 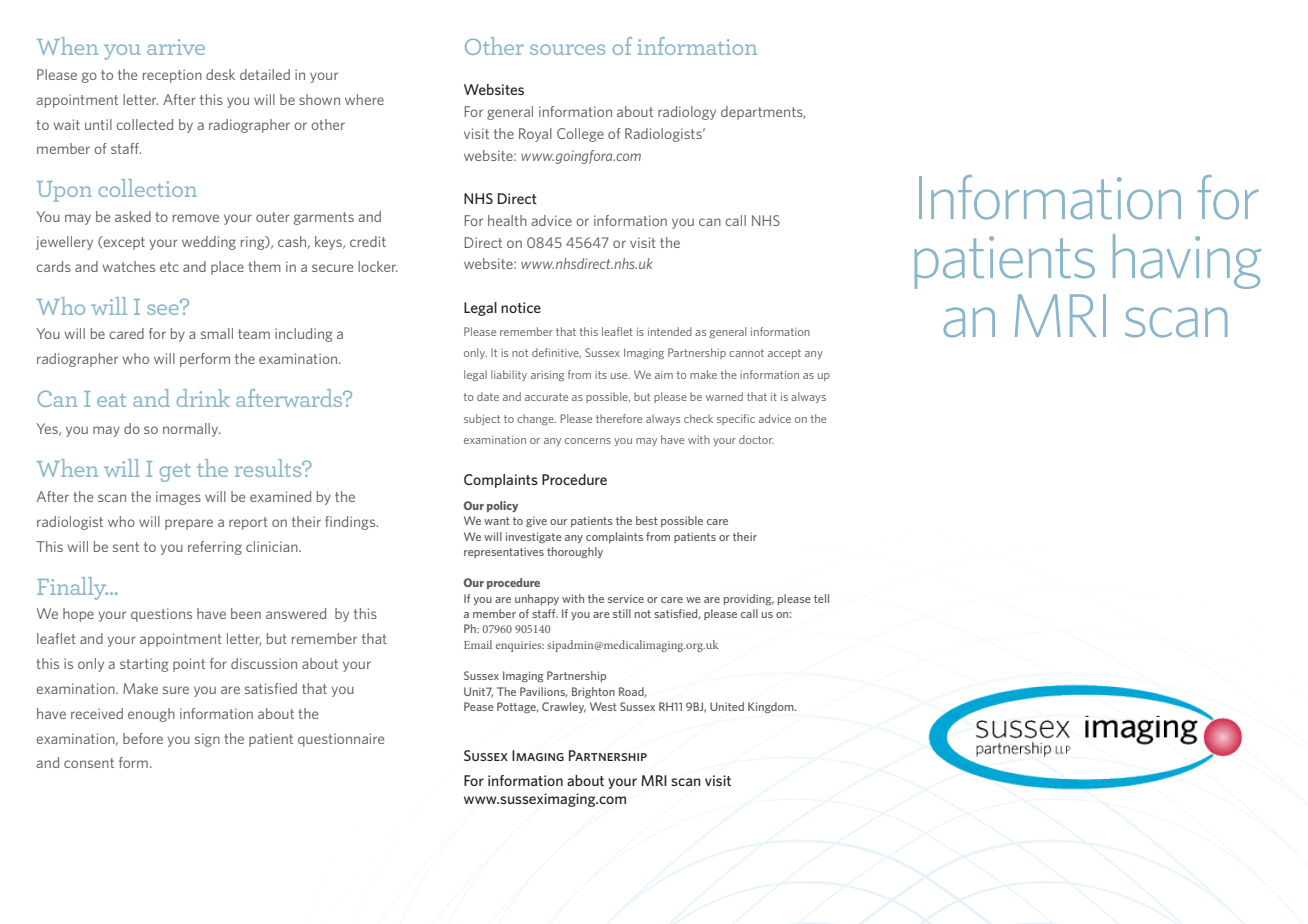 What do you see at coordinates (603, 706) in the document?
I see `West` at bounding box center [603, 706].
